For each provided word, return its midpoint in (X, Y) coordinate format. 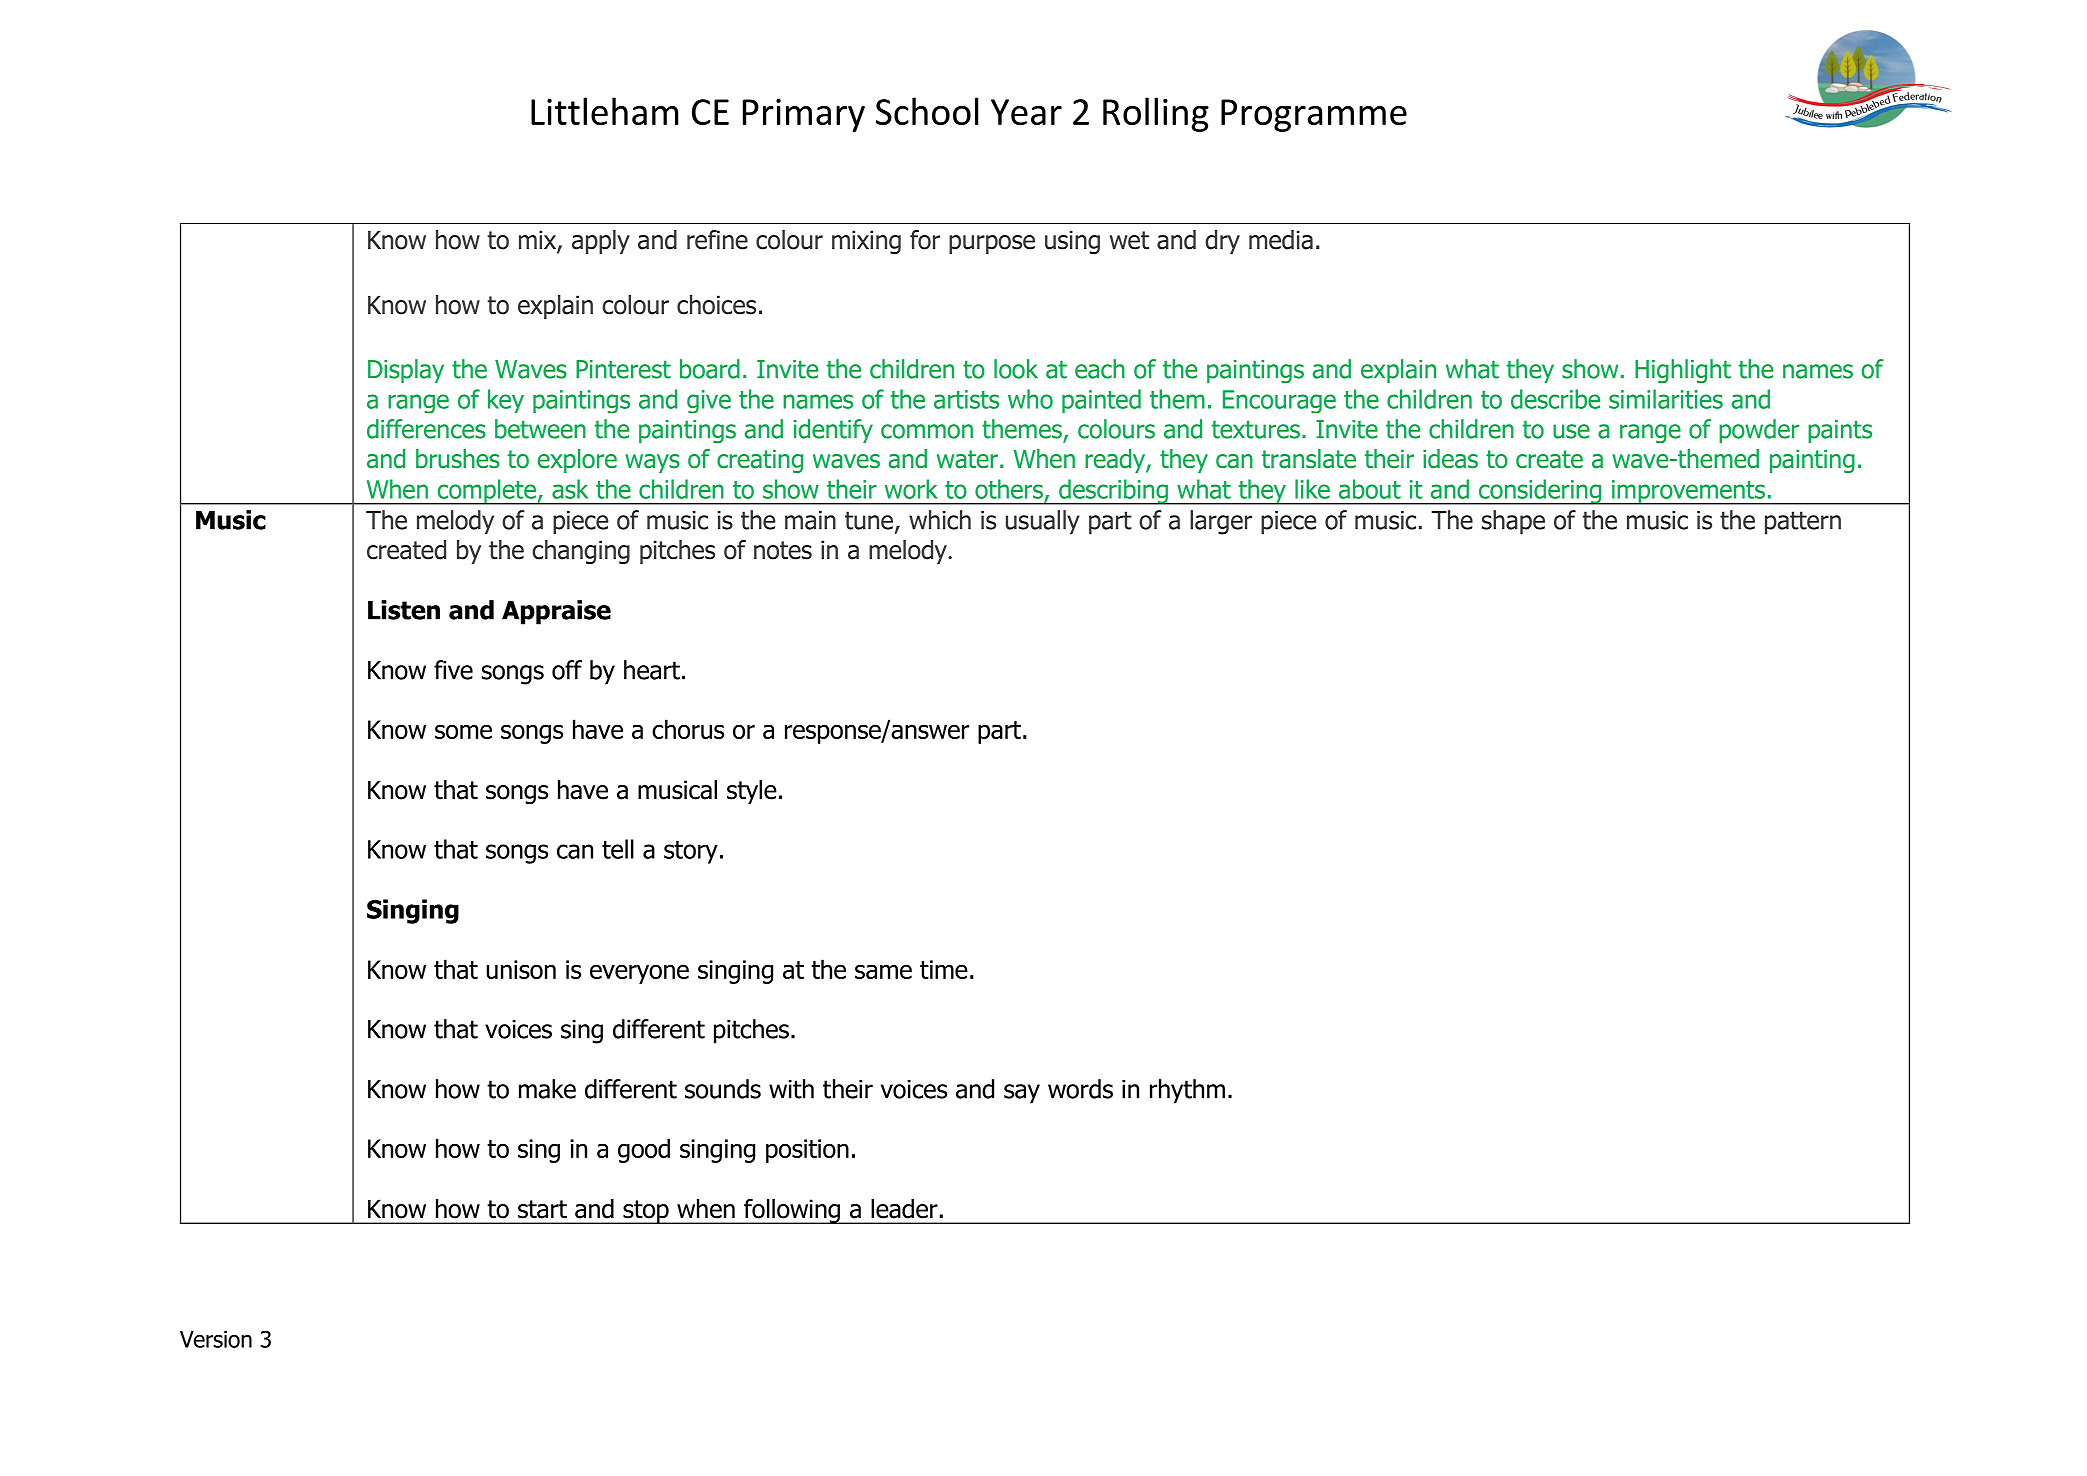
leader (904, 1209)
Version (216, 1339)
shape (1513, 522)
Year (1026, 112)
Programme (1314, 115)
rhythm (1187, 1091)
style (752, 792)
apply (601, 242)
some (463, 731)
